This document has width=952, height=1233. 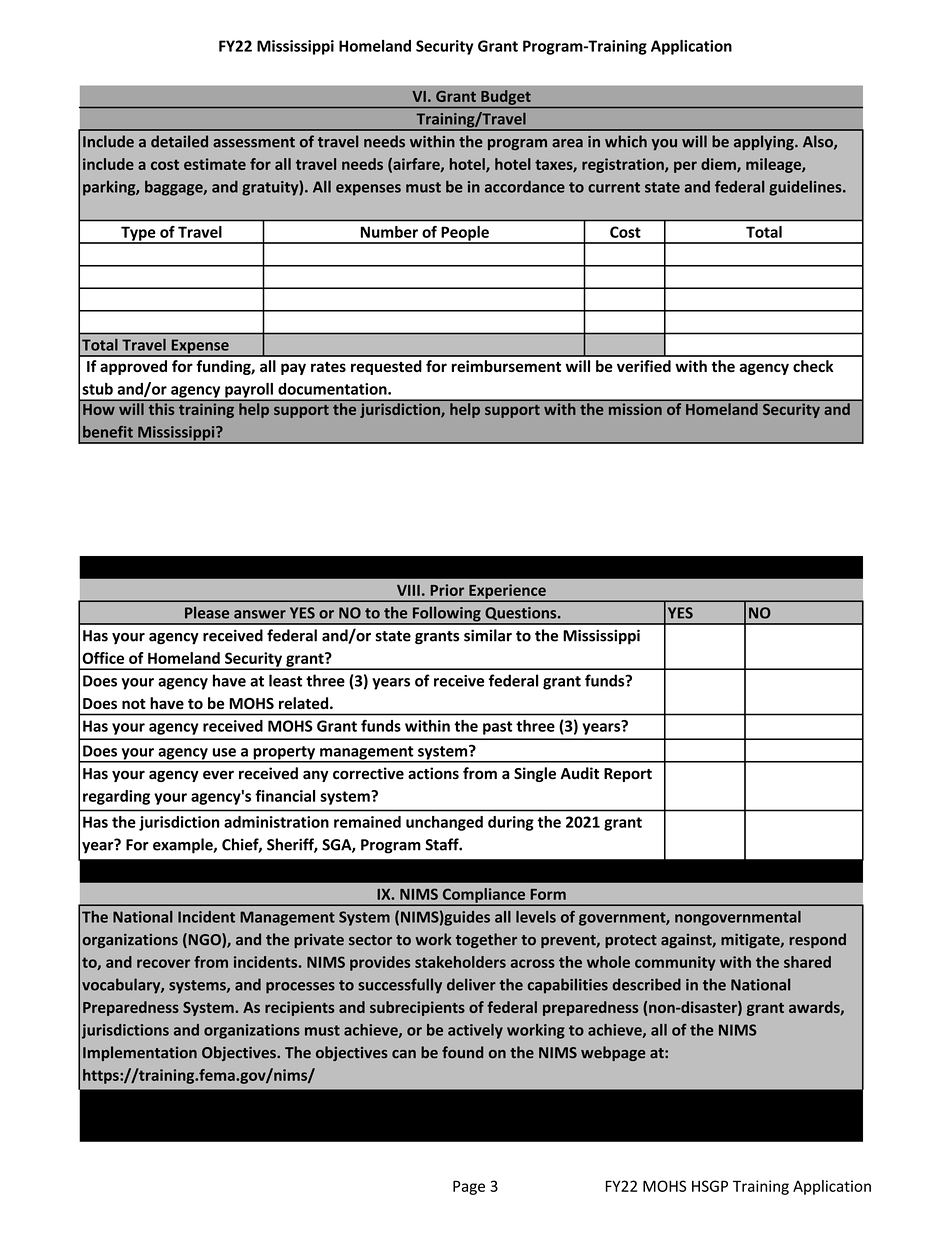 What do you see at coordinates (506, 366) in the document?
I see `reimbursement` at bounding box center [506, 366].
